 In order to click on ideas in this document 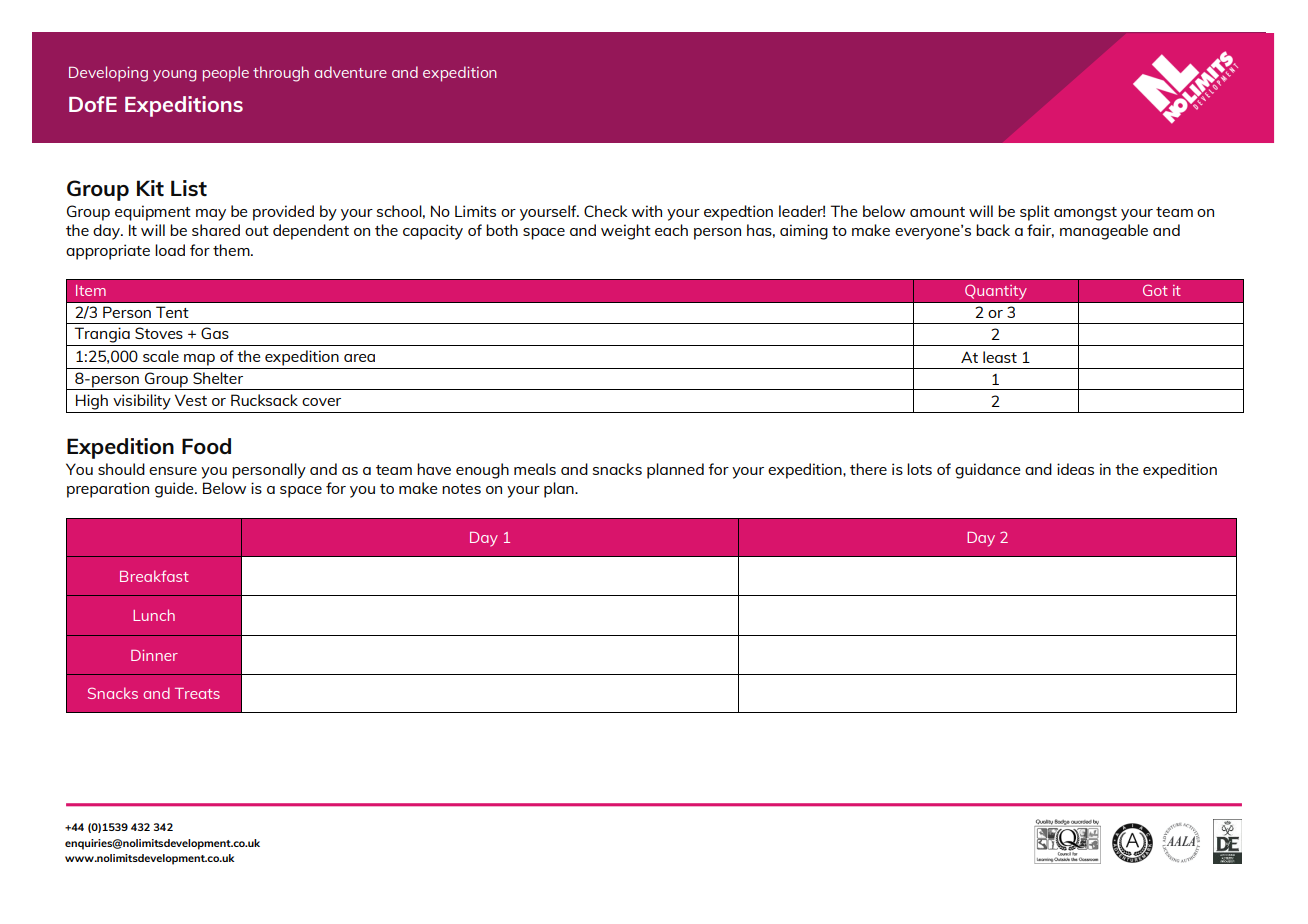, I will do `click(1075, 469)`.
